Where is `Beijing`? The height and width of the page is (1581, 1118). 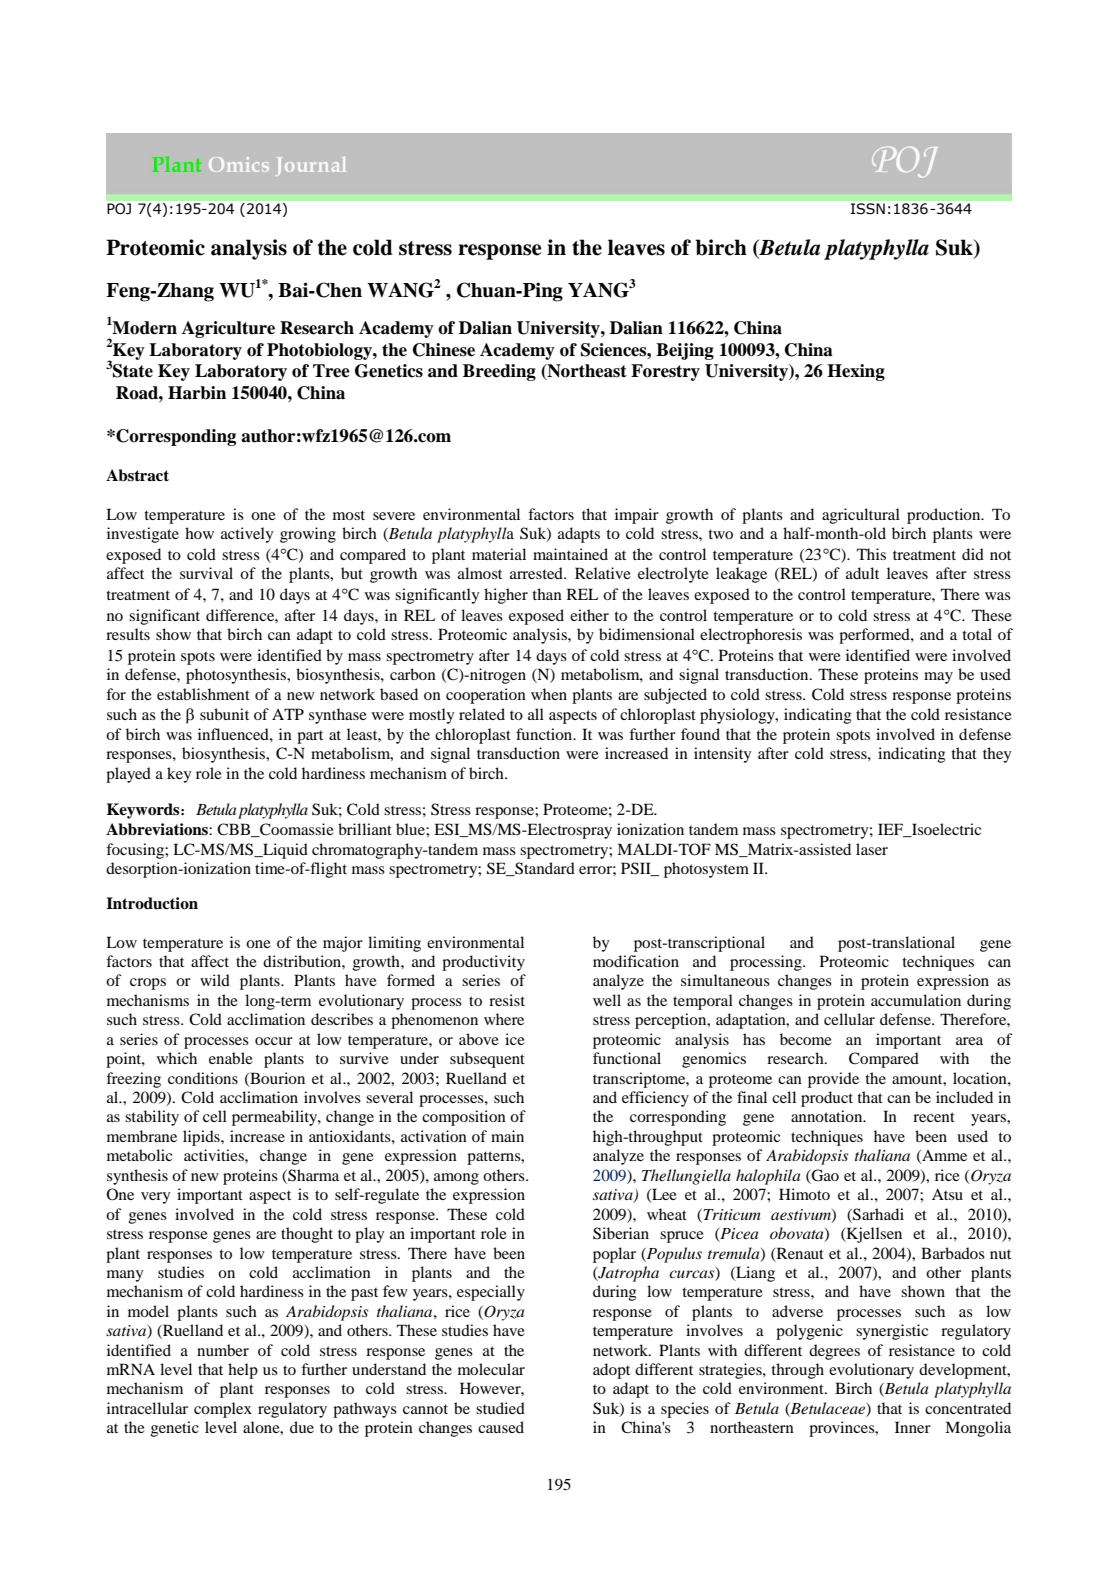
Beijing is located at coordinates (685, 351).
